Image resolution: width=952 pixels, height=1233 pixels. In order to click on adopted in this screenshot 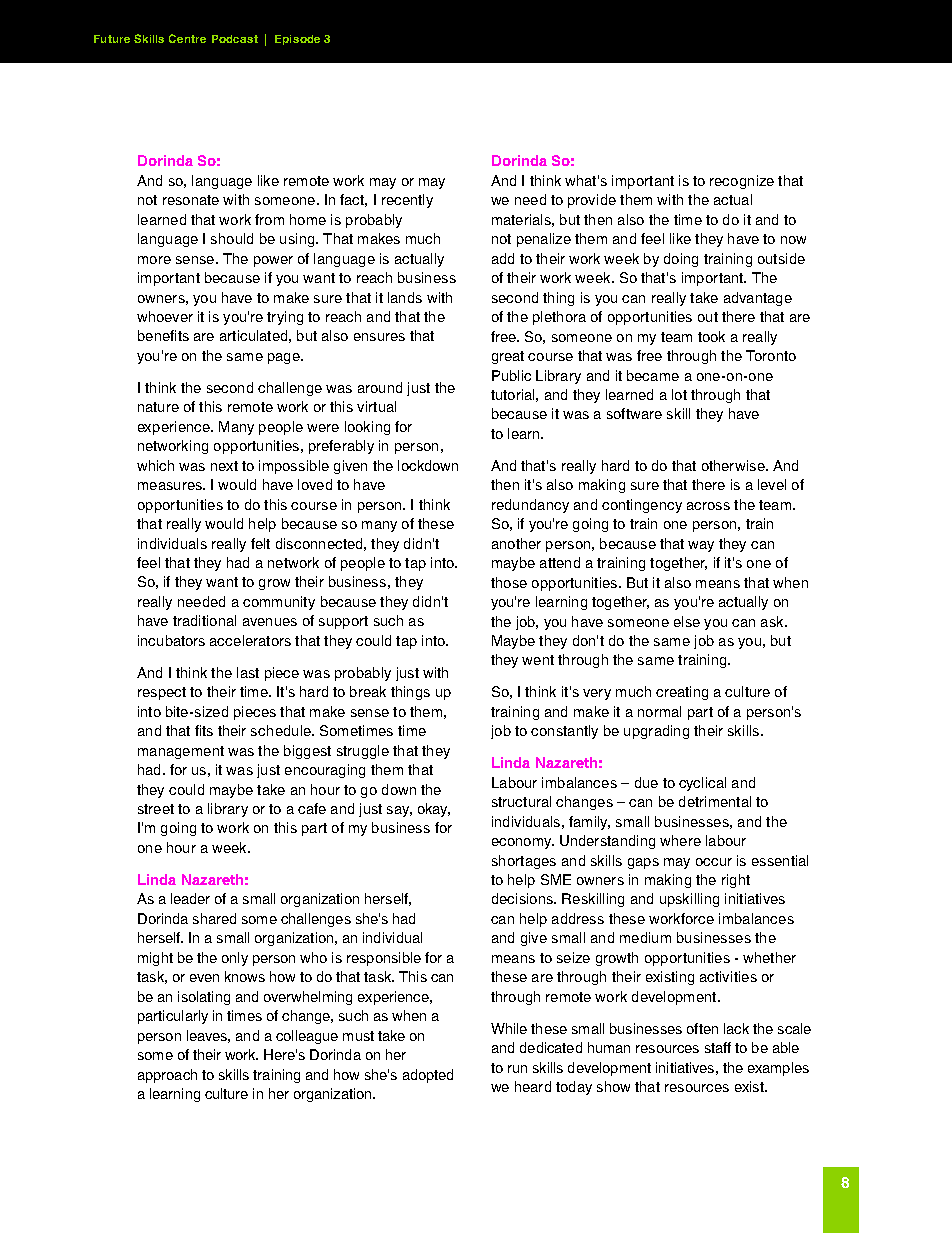, I will do `click(428, 1076)`.
